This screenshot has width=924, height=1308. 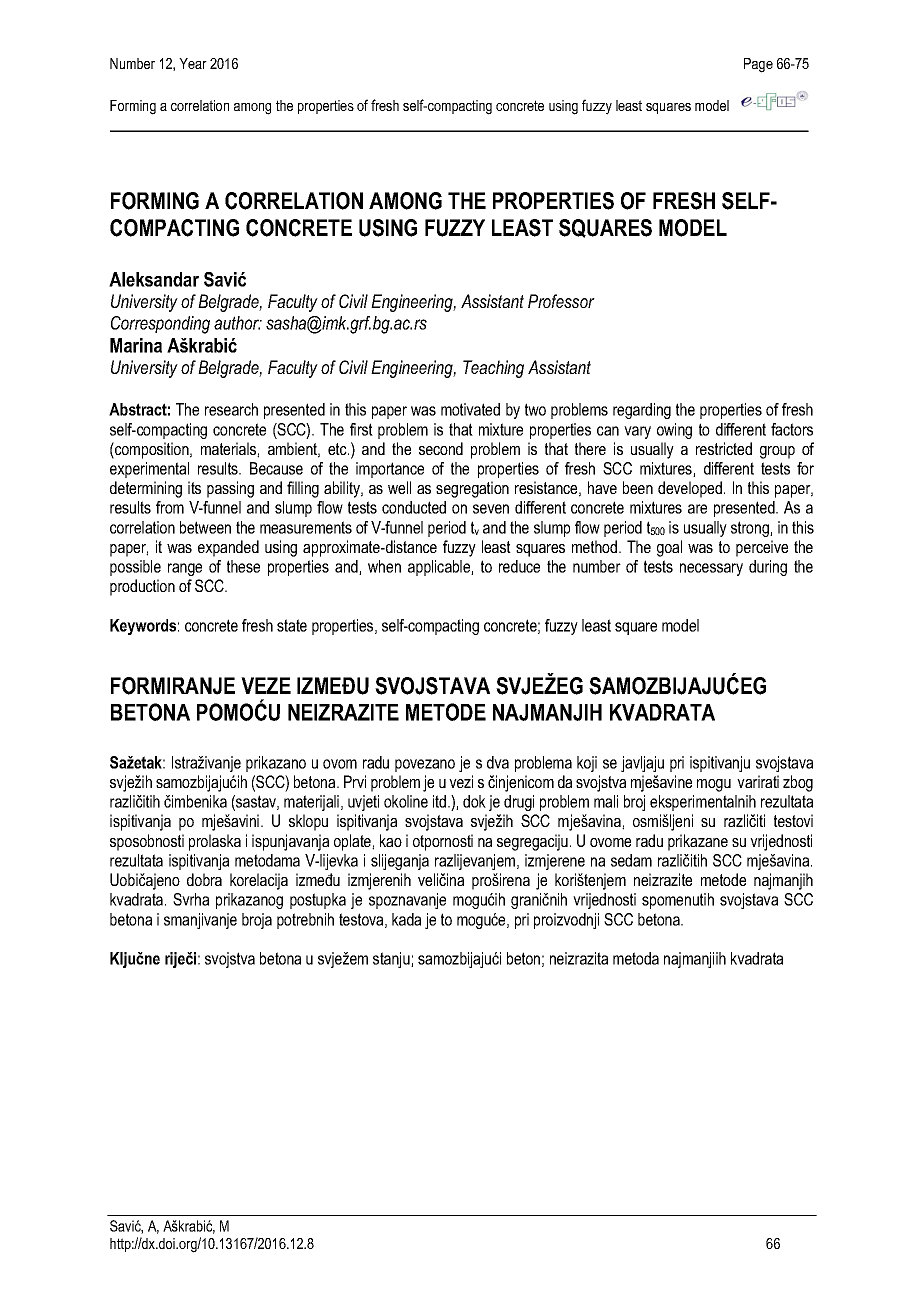 What do you see at coordinates (606, 801) in the screenshot?
I see `mali` at bounding box center [606, 801].
